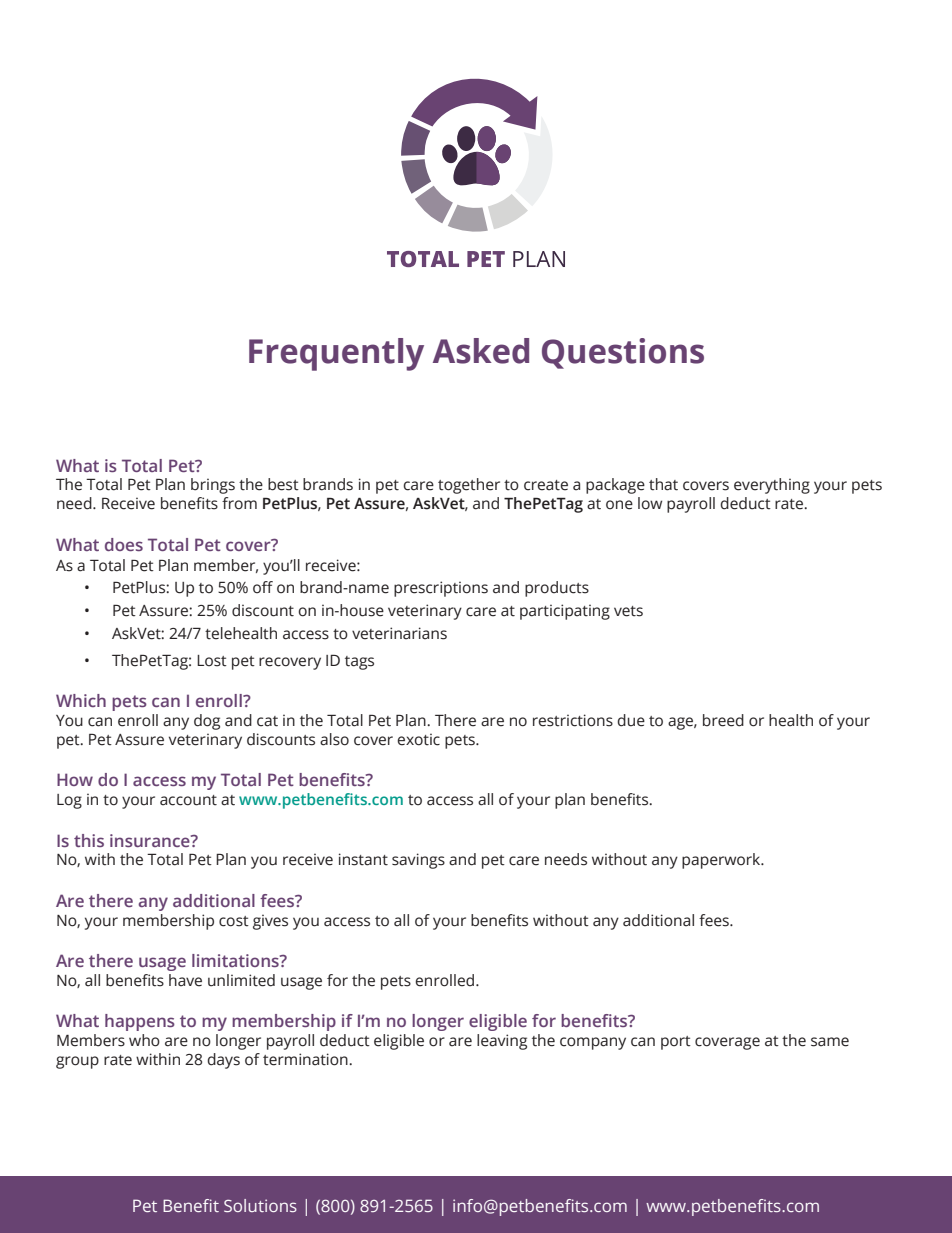 The width and height of the page is (952, 1233). What do you see at coordinates (260, 1205) in the page?
I see `Solutions` at bounding box center [260, 1205].
